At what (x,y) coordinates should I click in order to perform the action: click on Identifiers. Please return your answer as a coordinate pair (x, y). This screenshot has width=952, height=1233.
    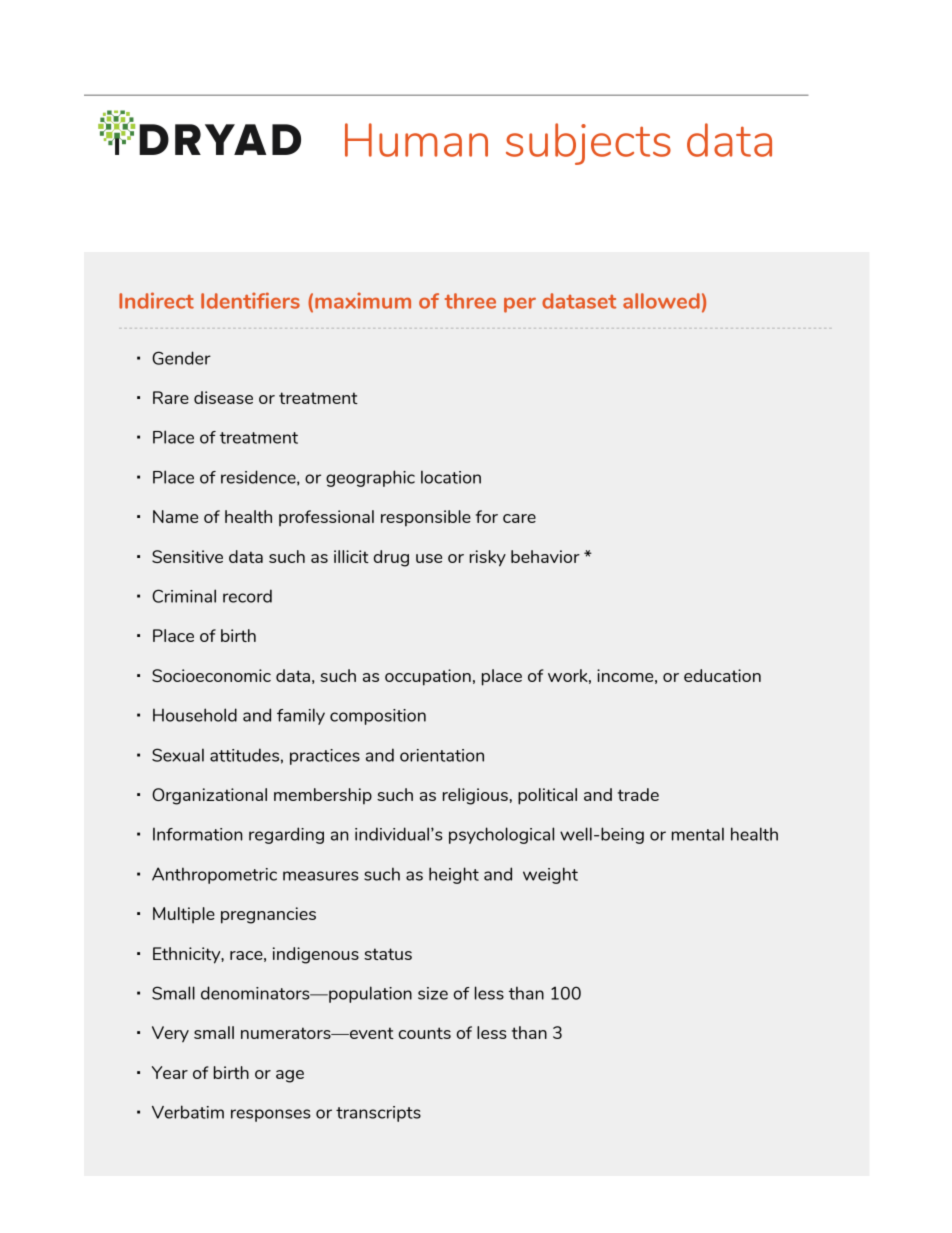
    Looking at the image, I should click on (250, 300).
